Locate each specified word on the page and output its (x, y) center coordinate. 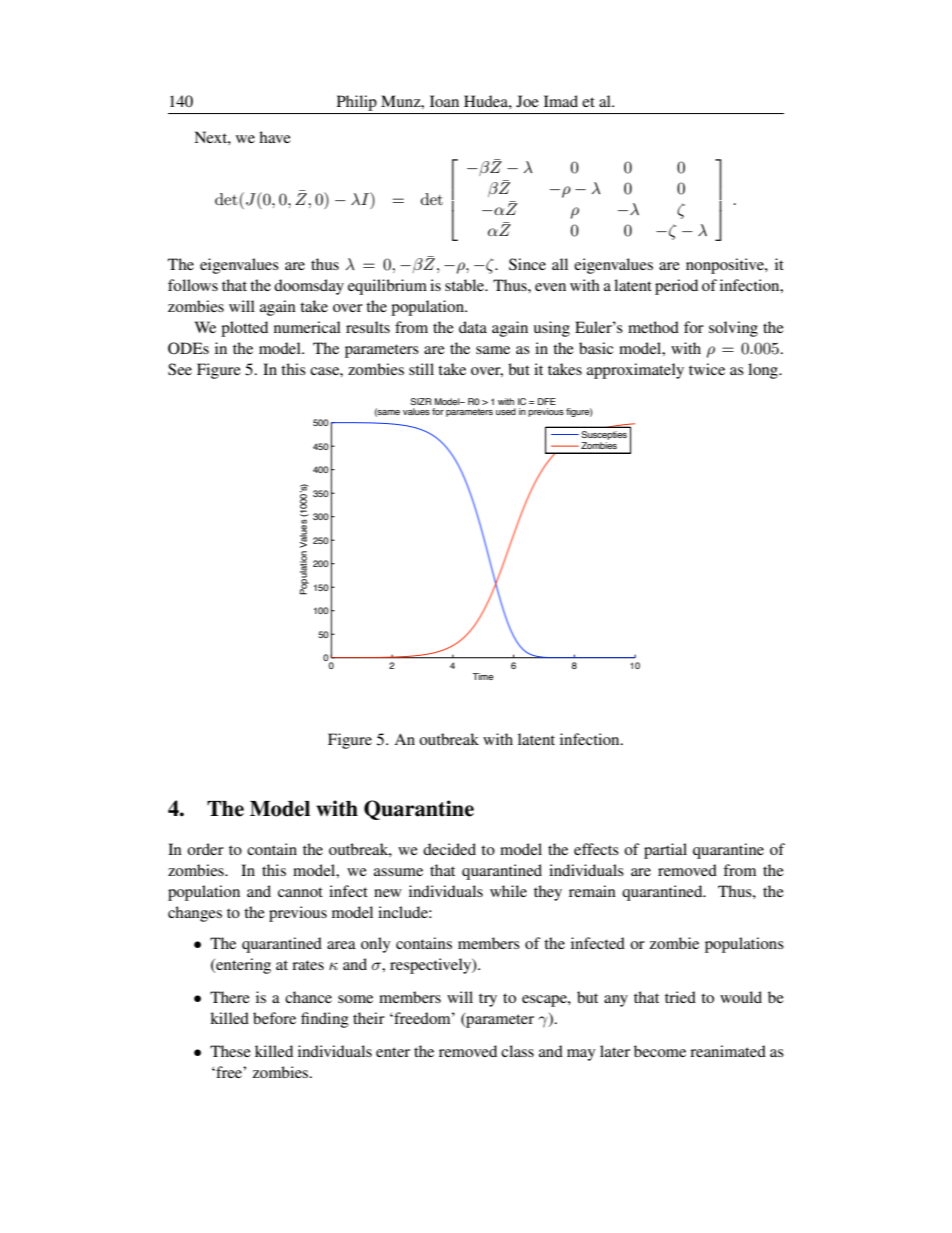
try (488, 1000)
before (274, 1018)
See (180, 369)
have (275, 137)
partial (665, 851)
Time (482, 676)
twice (707, 369)
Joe (527, 101)
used (506, 411)
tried (680, 997)
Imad (561, 101)
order (205, 849)
